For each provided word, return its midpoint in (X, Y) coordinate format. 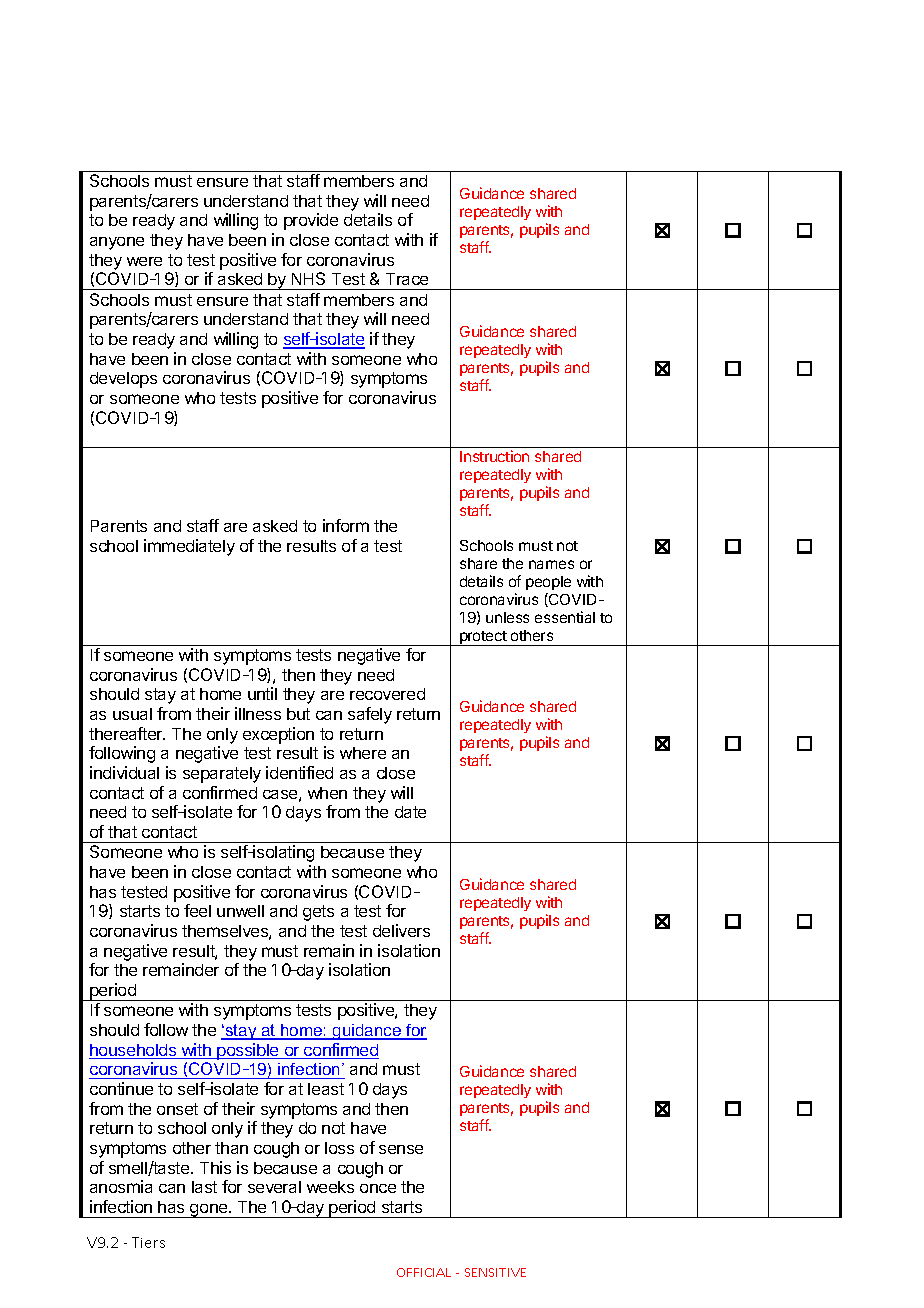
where (363, 753)
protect (483, 638)
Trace (407, 279)
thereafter (127, 733)
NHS (308, 278)
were (144, 261)
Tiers (148, 1242)
